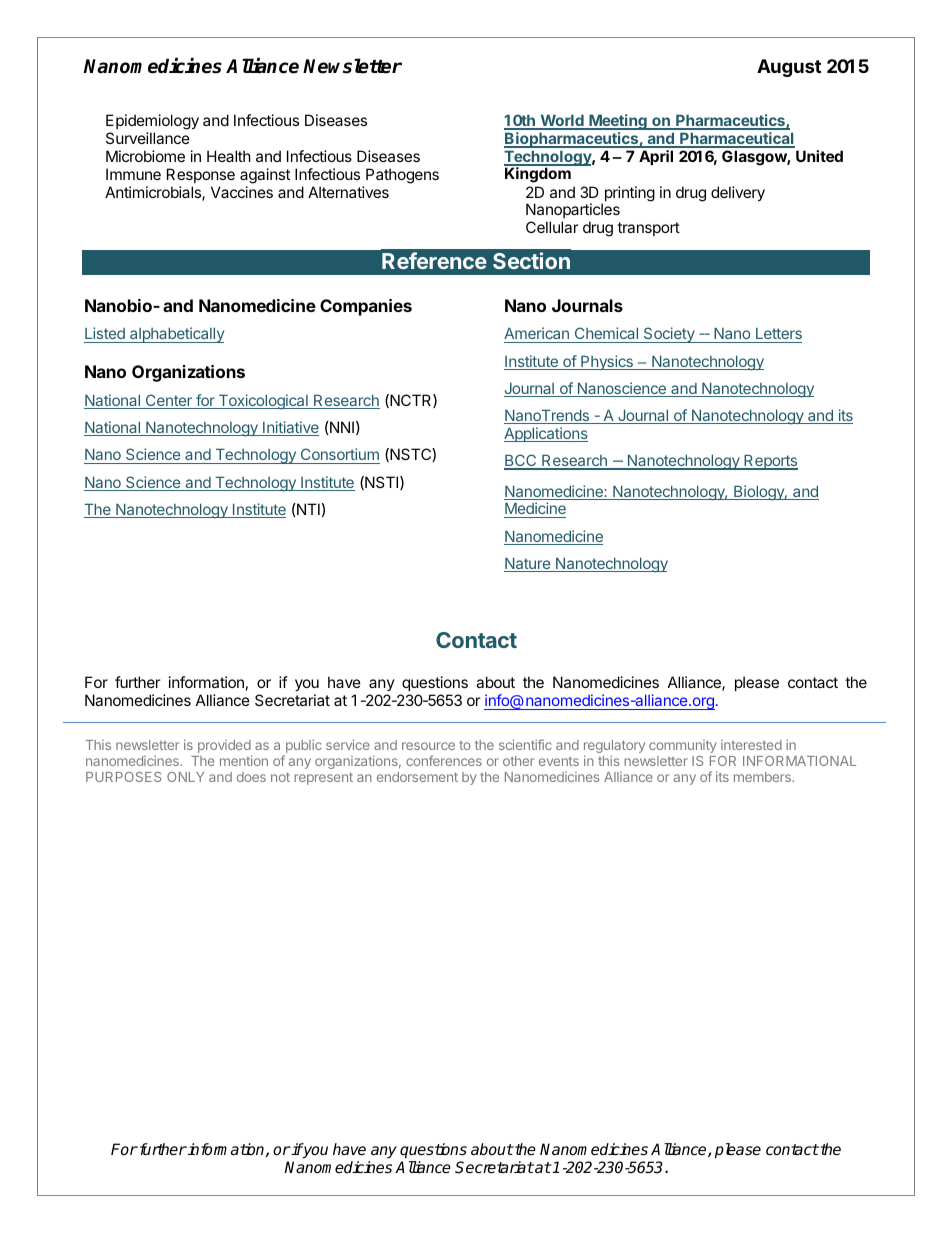 This document has height=1233, width=952. What do you see at coordinates (770, 462) in the document?
I see `Reports` at bounding box center [770, 462].
